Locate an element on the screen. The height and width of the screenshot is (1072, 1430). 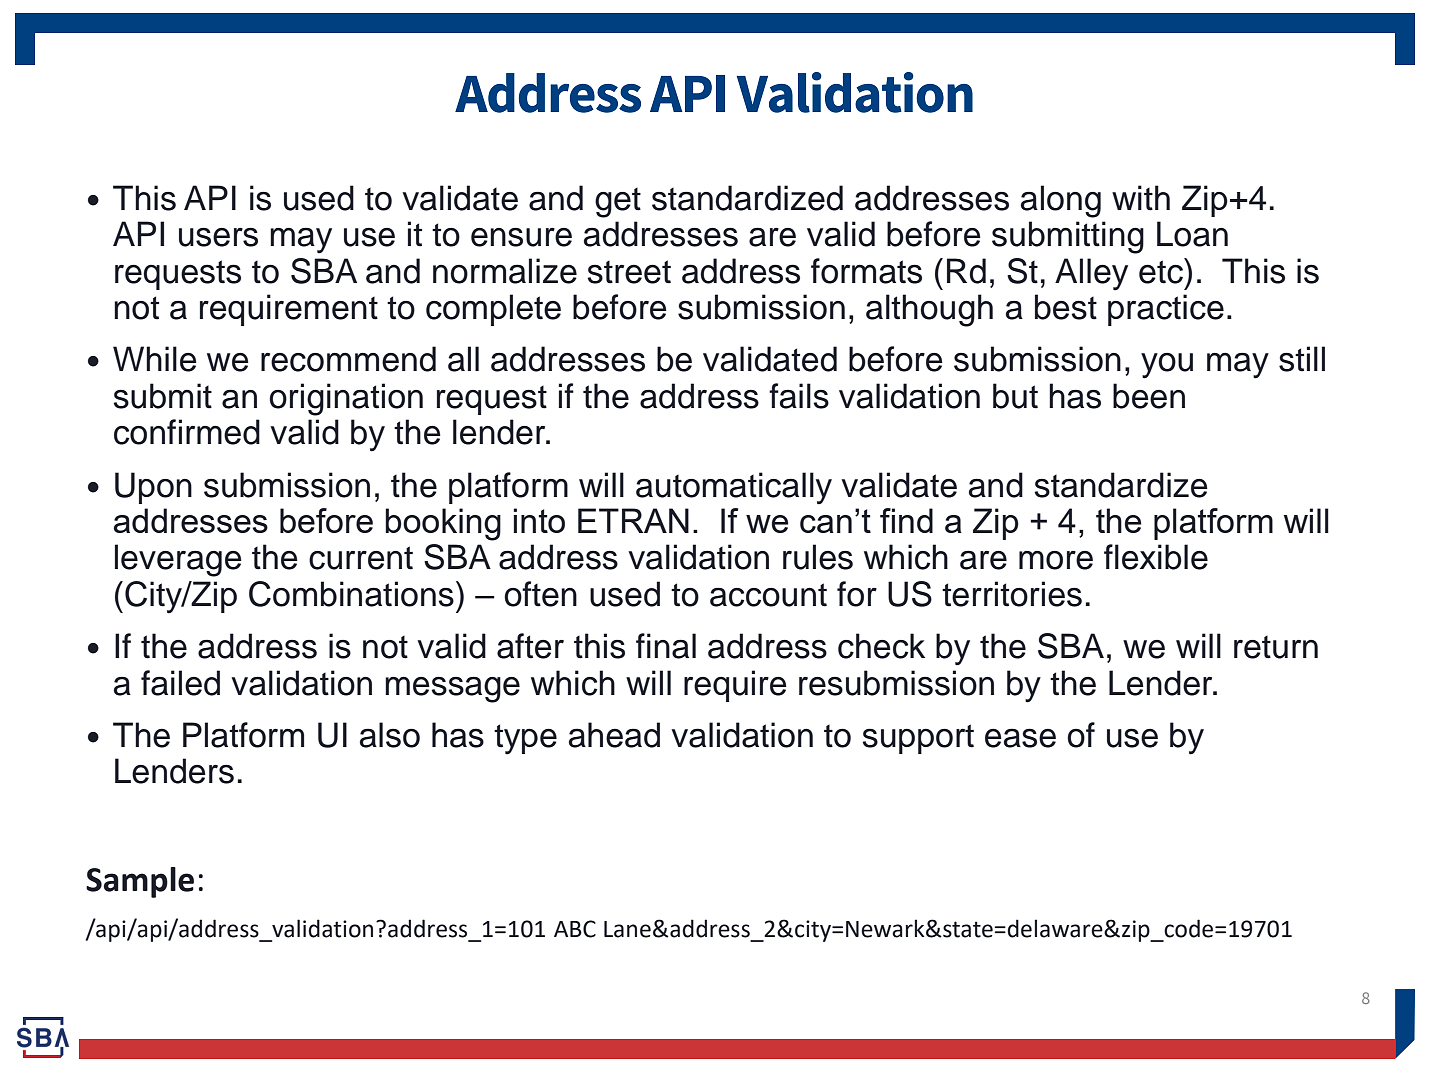
rules is located at coordinates (818, 557).
